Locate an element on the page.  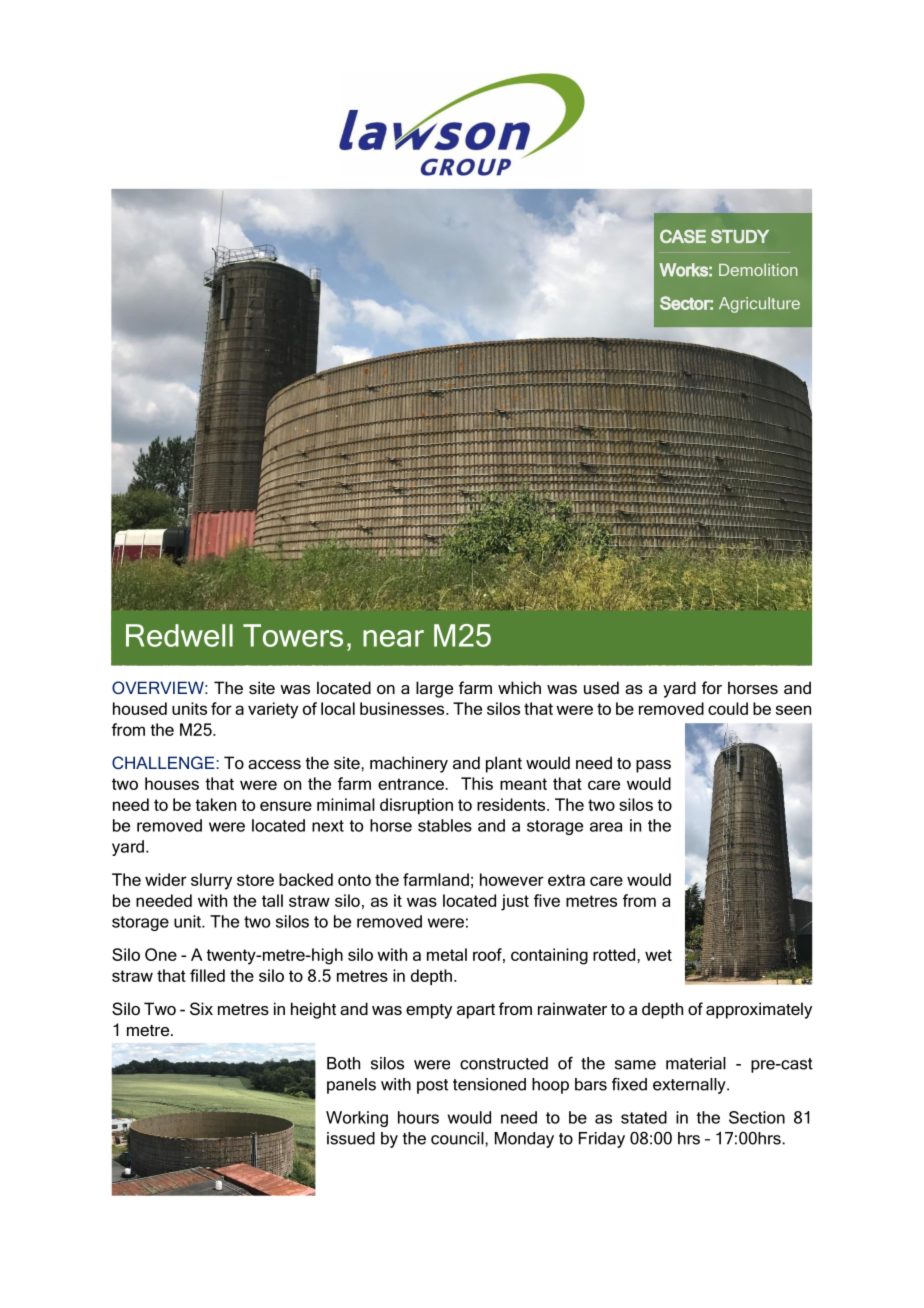
pass is located at coordinates (653, 766).
